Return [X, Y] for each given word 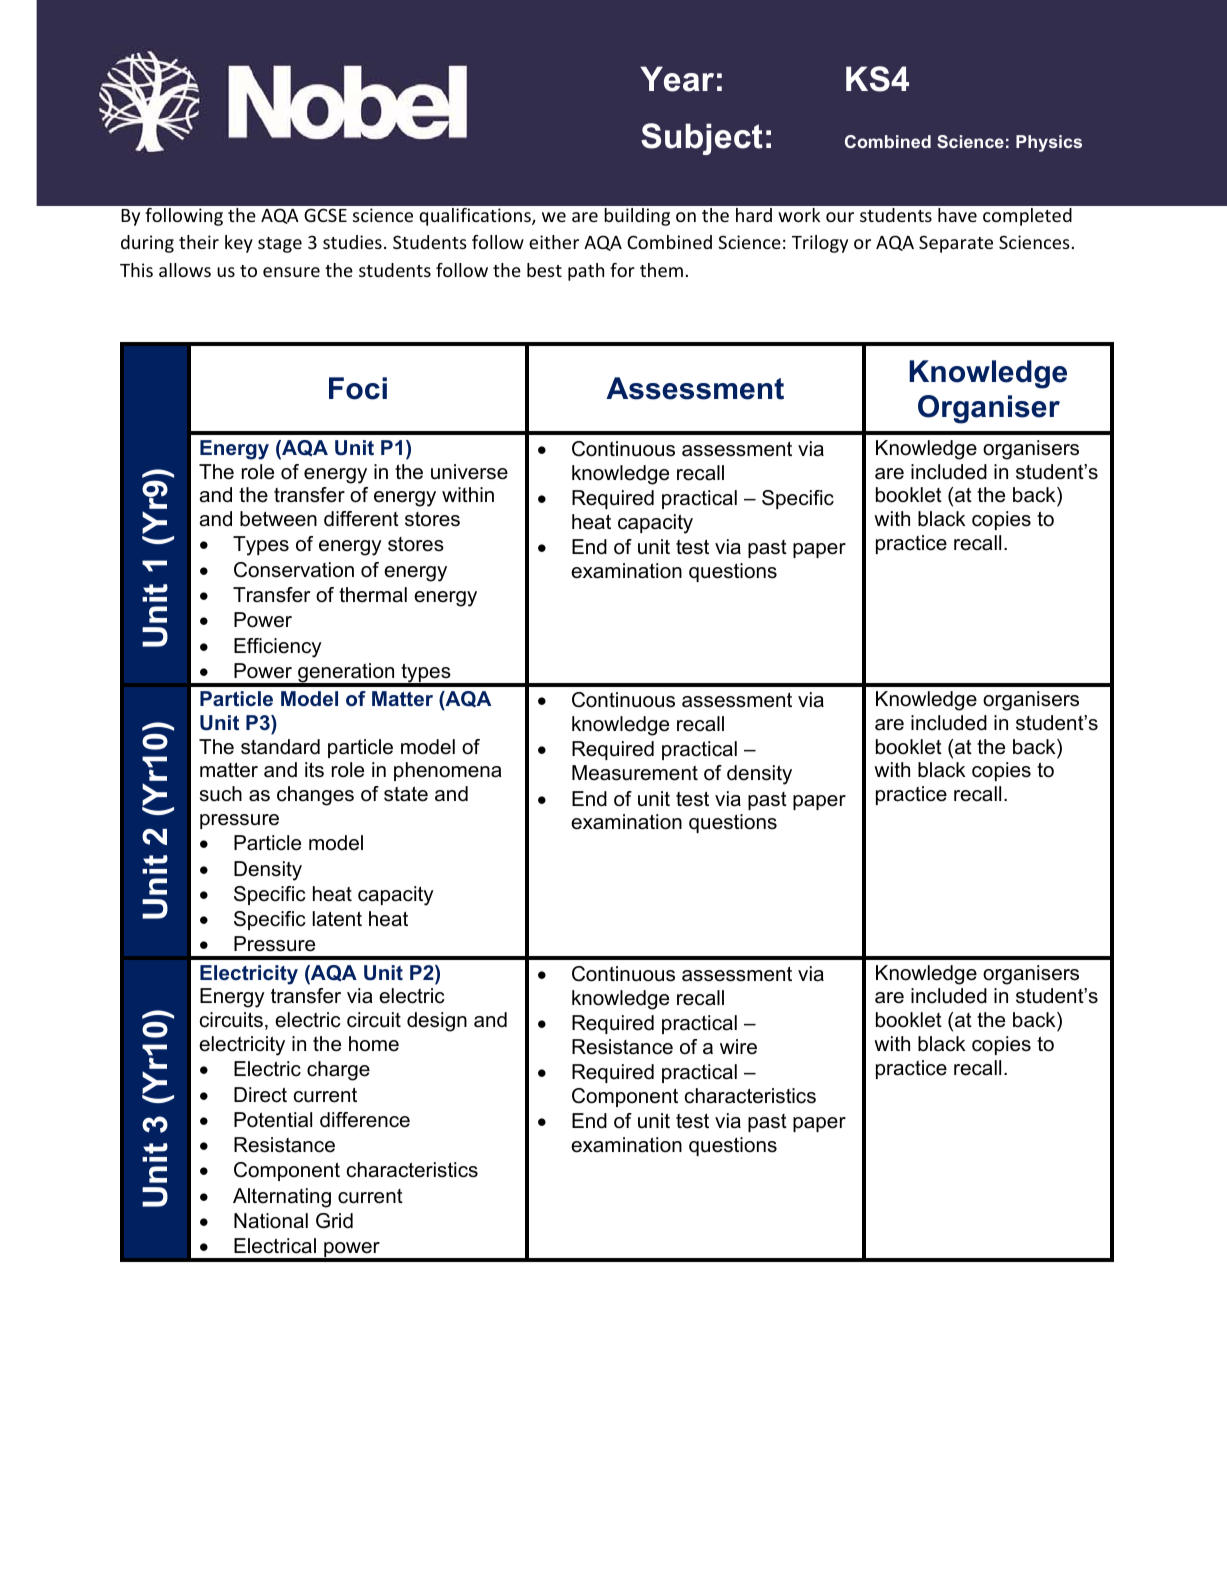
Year [677, 79]
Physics [1049, 143]
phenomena [448, 771]
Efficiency [278, 648]
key [239, 244]
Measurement [635, 773]
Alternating [282, 1198]
